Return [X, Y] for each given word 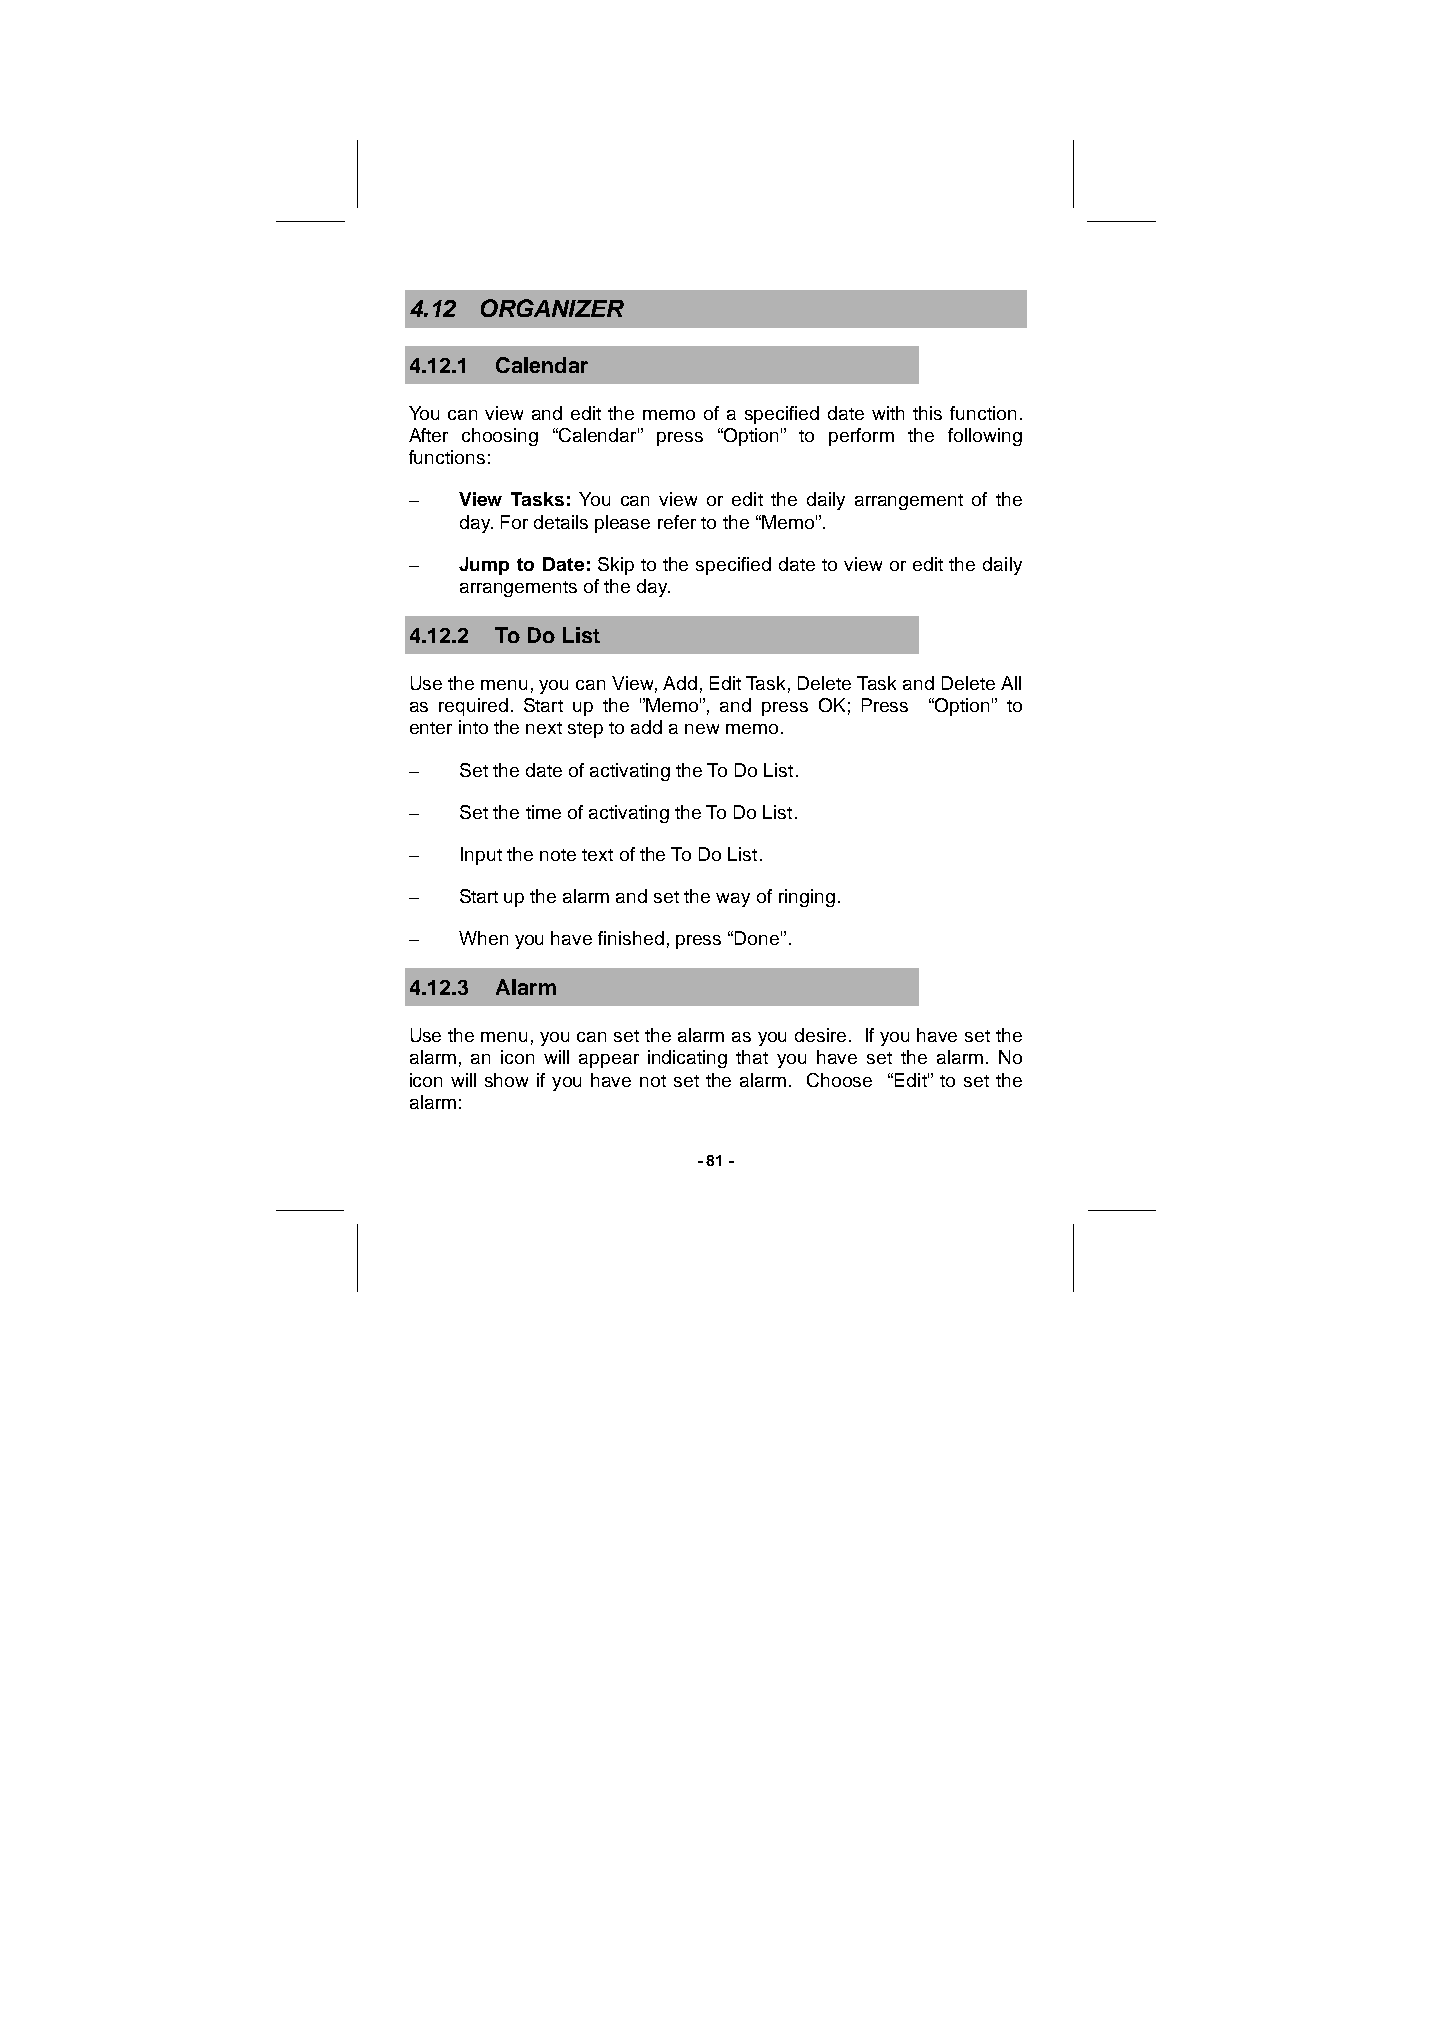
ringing [807, 898]
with [888, 413]
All [1011, 683]
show [506, 1080]
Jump [484, 566]
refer [677, 522]
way [733, 900]
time [543, 812]
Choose [839, 1080]
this [927, 413]
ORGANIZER [552, 308]
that [752, 1057]
